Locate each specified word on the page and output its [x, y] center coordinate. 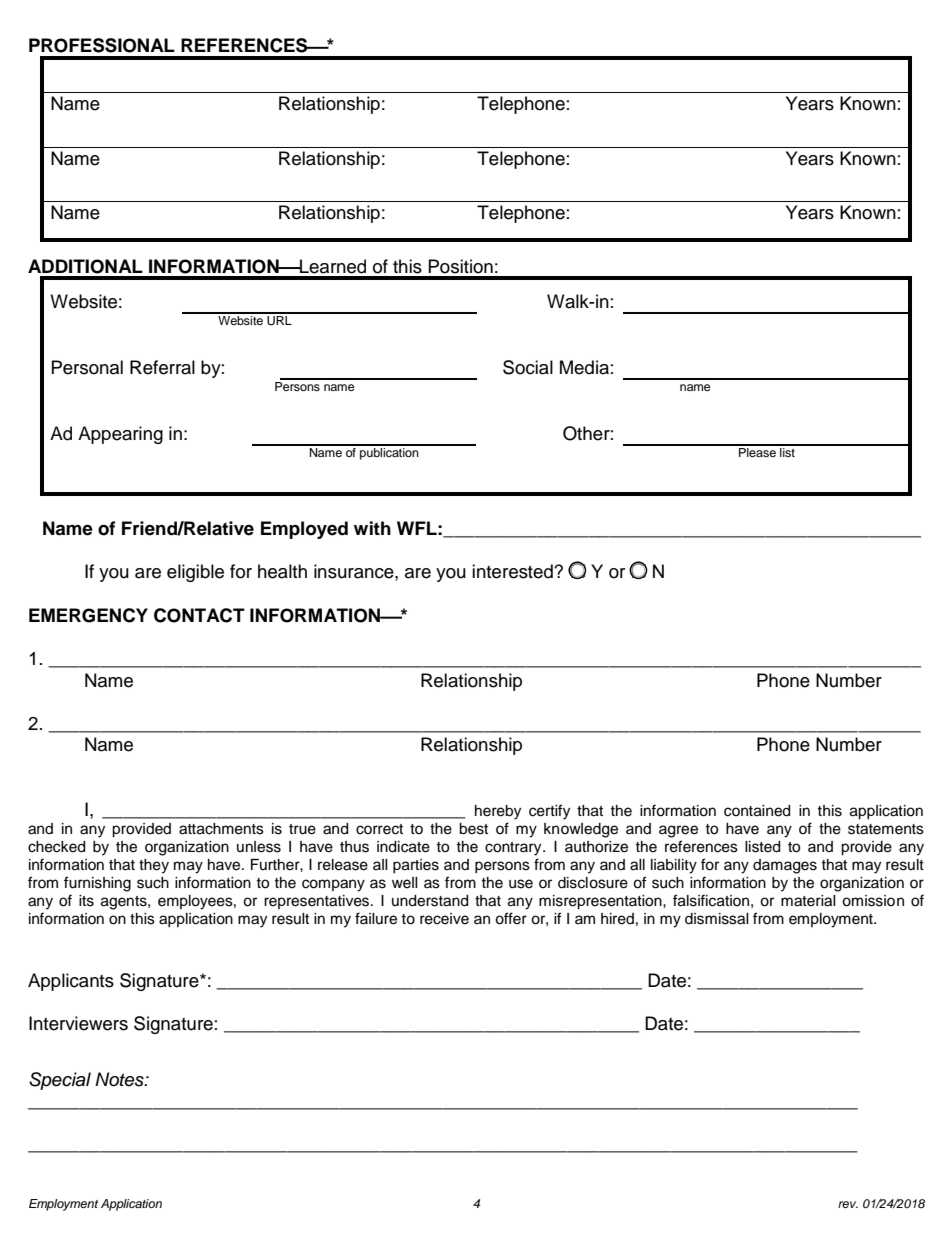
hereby [498, 812]
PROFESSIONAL [102, 45]
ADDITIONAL [85, 266]
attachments [221, 829]
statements [886, 829]
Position [461, 266]
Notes [120, 1079]
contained [757, 811]
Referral [162, 367]
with [372, 528]
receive [444, 919]
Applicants [71, 982]
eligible [195, 573]
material [808, 901]
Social [528, 367]
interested [513, 571]
